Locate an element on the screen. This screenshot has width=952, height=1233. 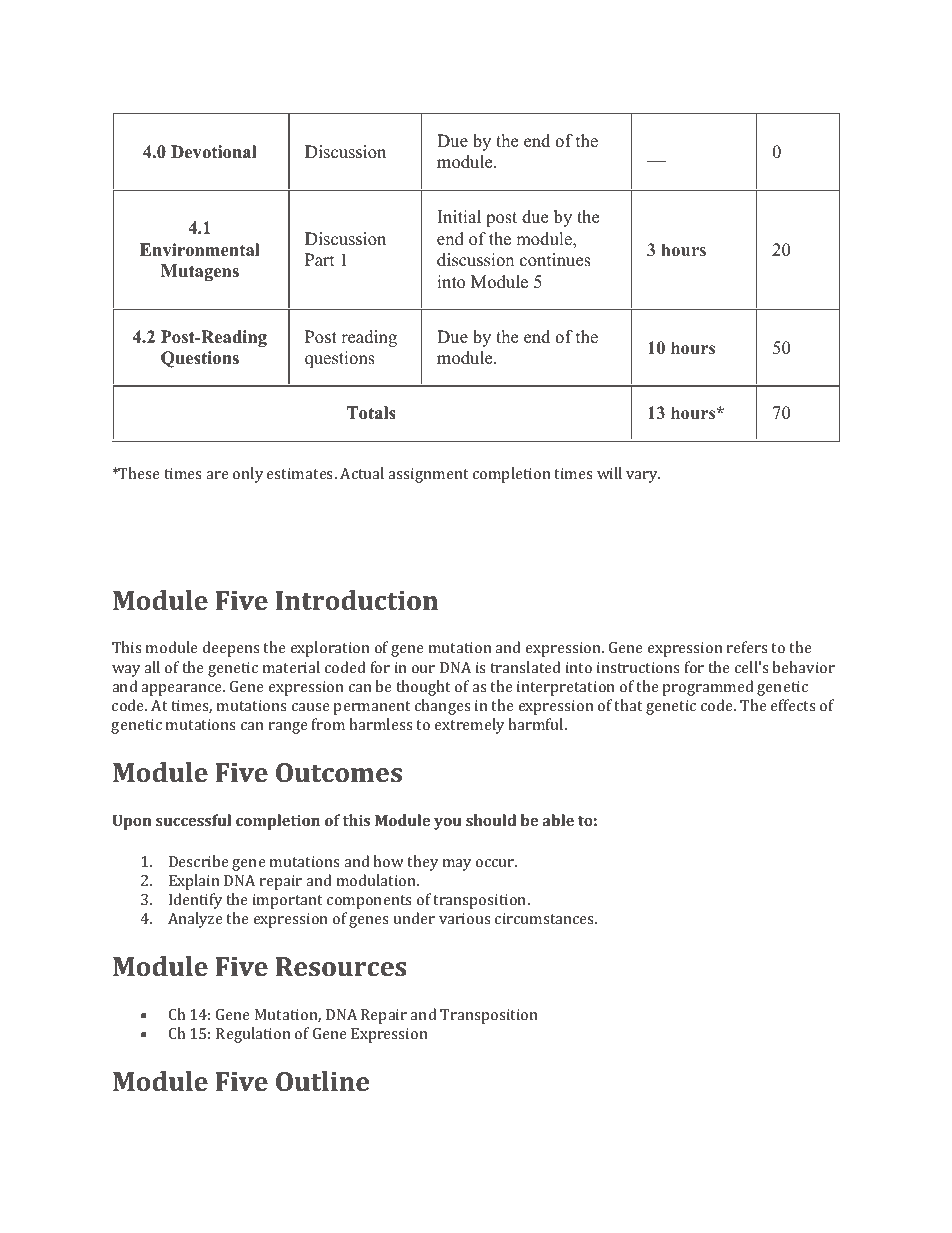
Devotional is located at coordinates (214, 152).
